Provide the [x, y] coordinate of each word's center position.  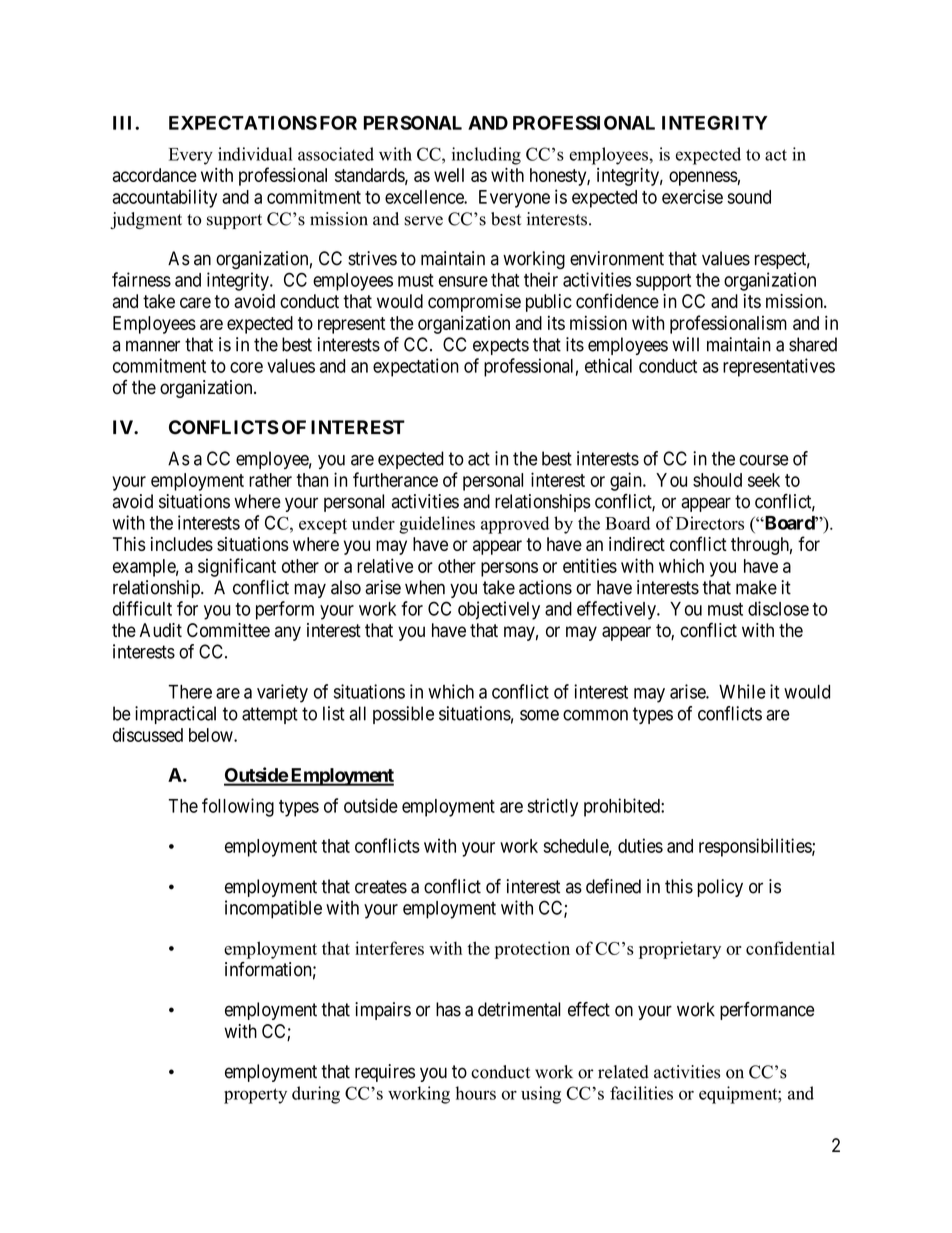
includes [182, 544]
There [190, 692]
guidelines [437, 525]
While [742, 691]
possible [403, 715]
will [685, 344]
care [195, 302]
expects [501, 346]
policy [720, 888]
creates [381, 887]
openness [703, 178]
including [486, 156]
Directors [710, 523]
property [255, 1096]
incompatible [273, 909]
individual [255, 154]
